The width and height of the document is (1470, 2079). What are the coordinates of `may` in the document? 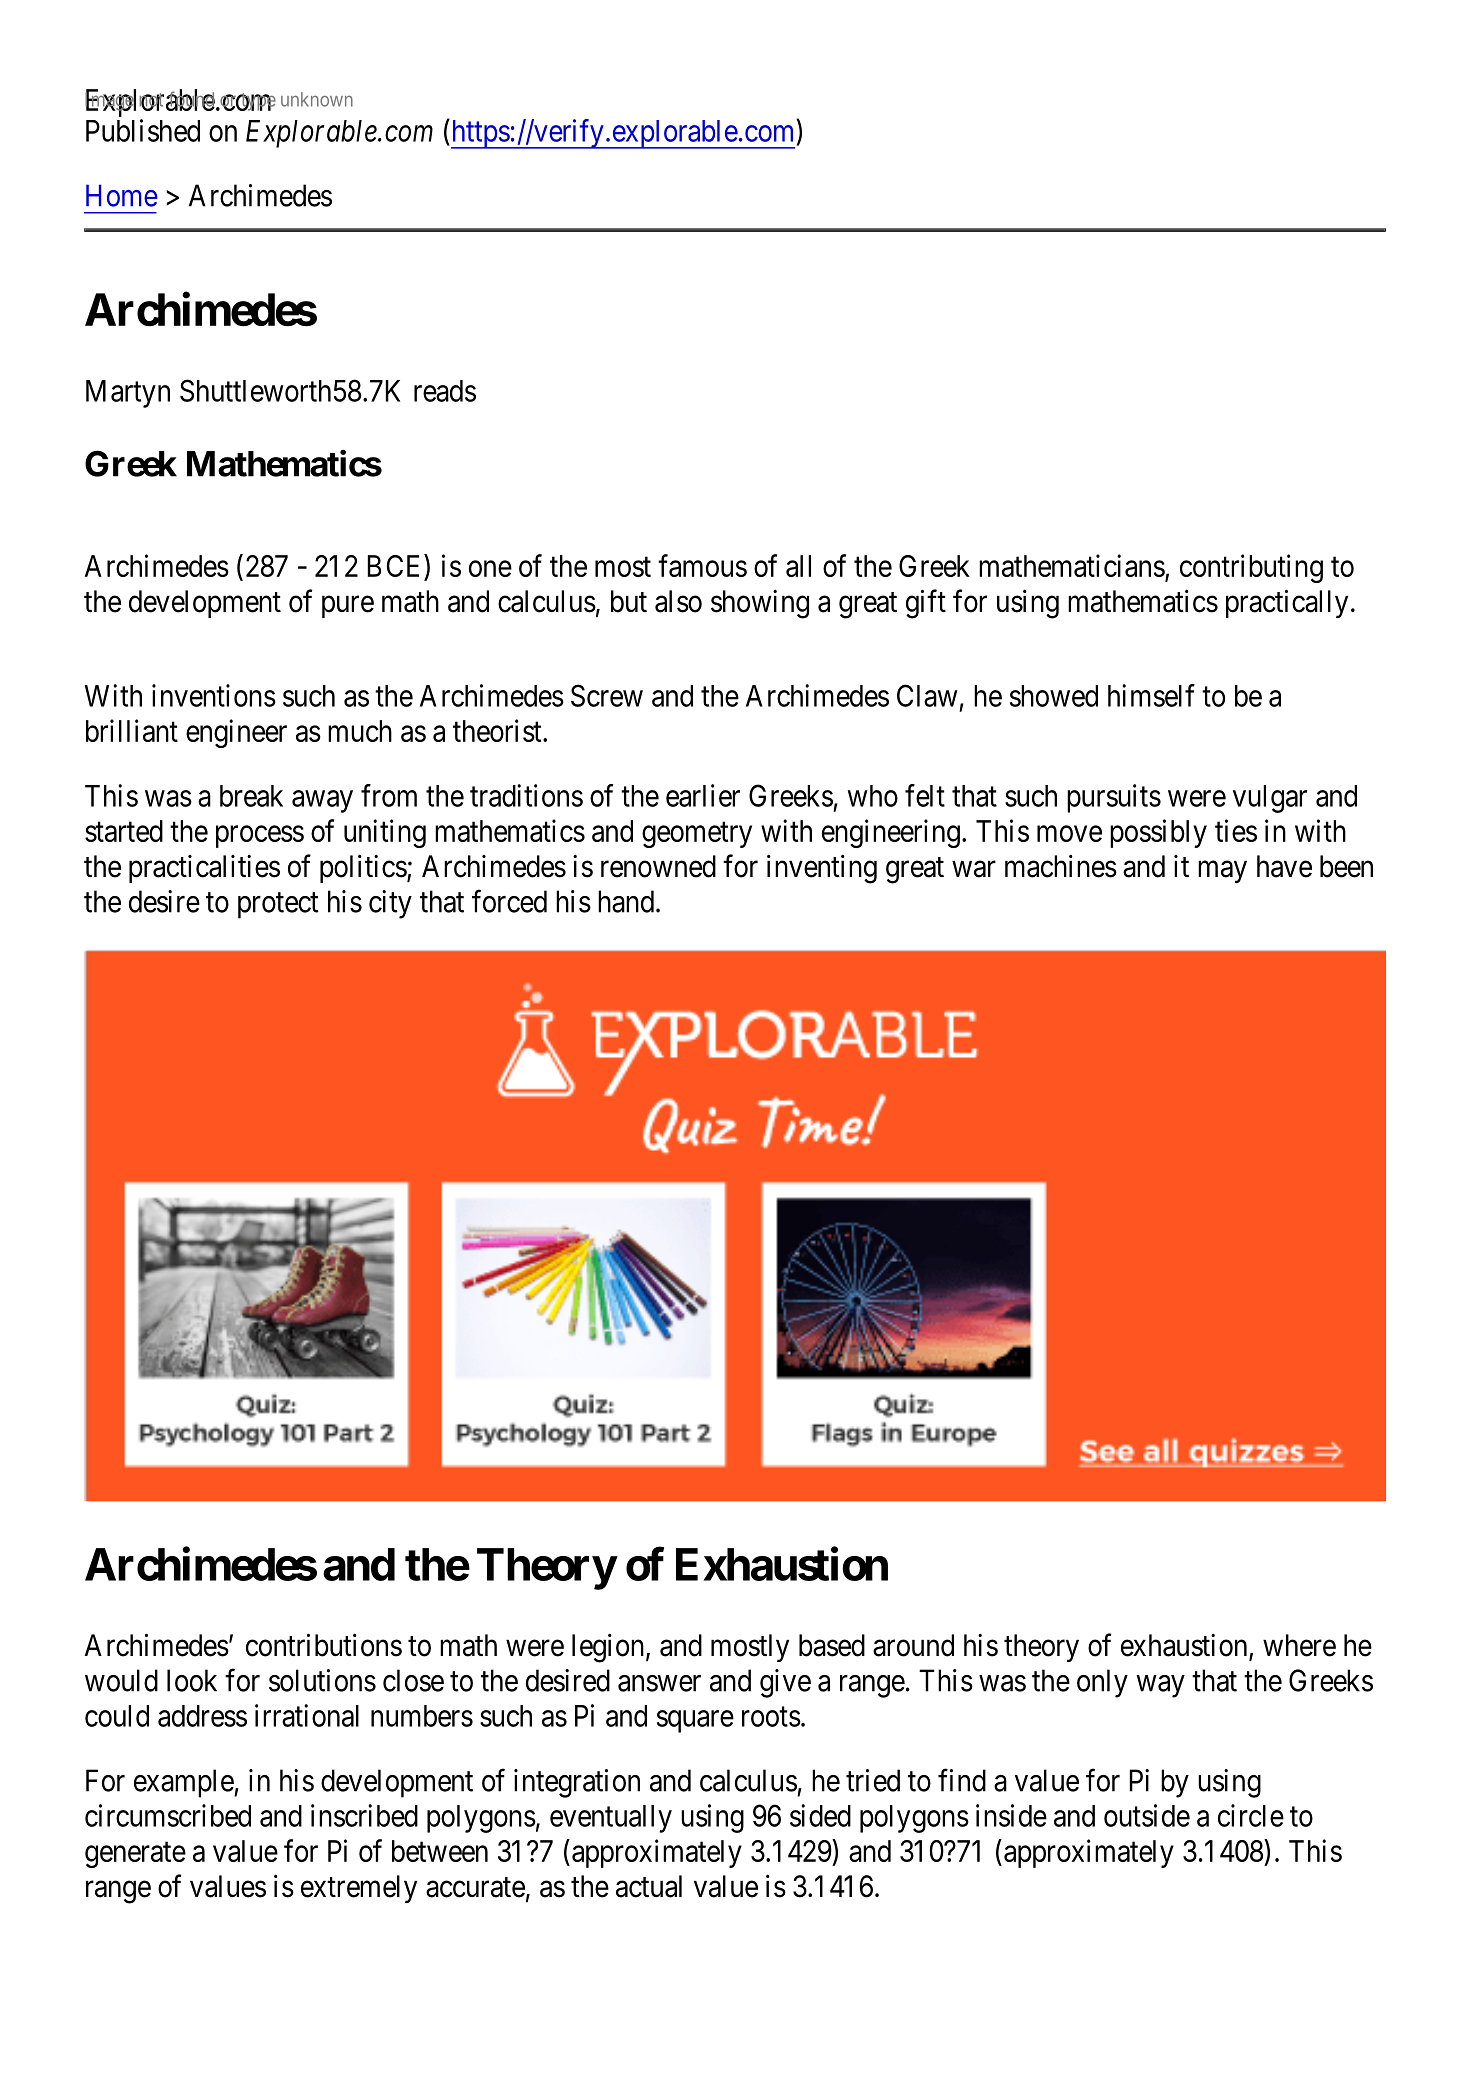 It's located at (1222, 872).
